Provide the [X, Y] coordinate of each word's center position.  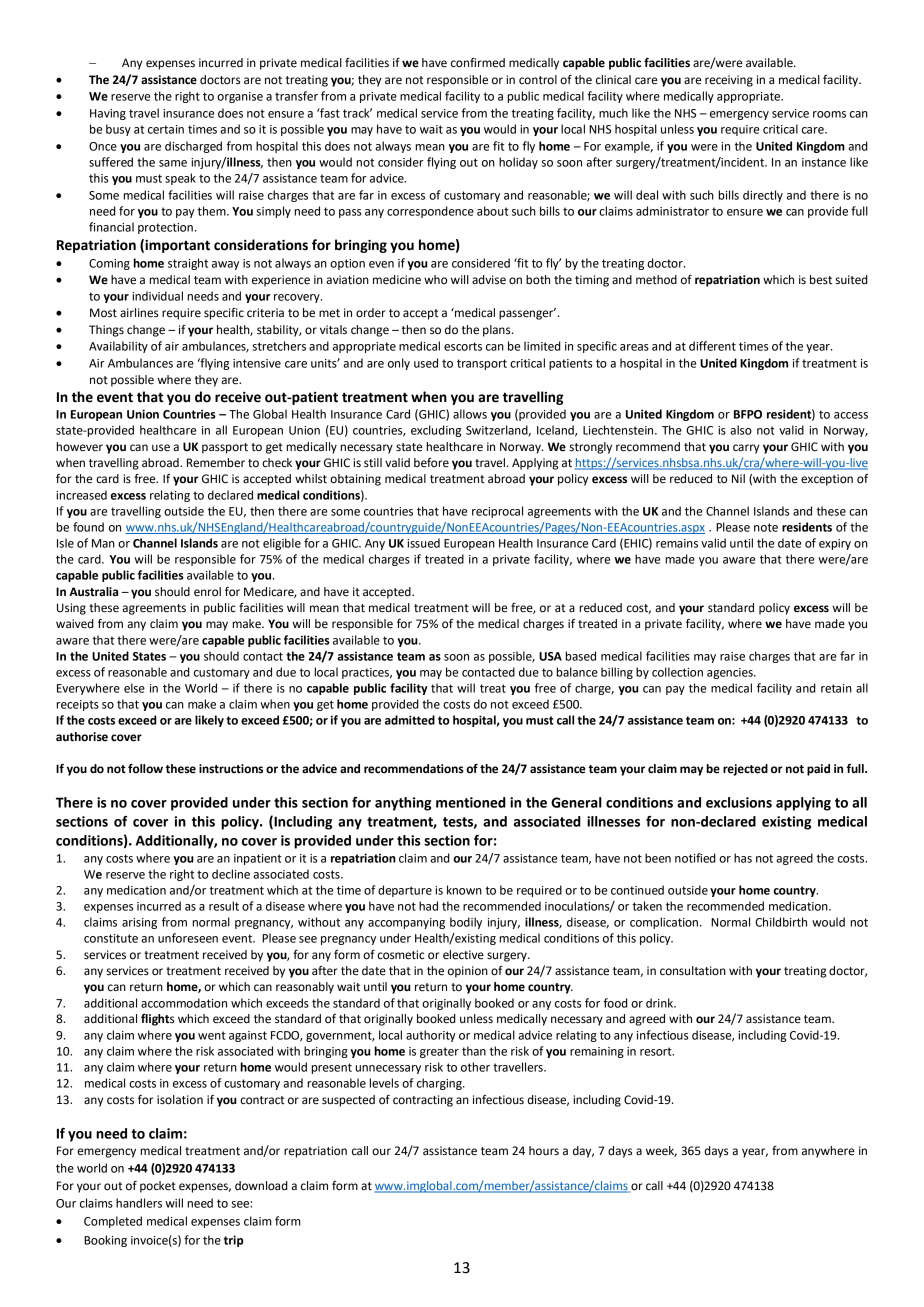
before [431, 463]
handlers [139, 1203]
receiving [729, 81]
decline [231, 874]
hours [544, 1151]
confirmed [478, 63]
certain [166, 129]
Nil [738, 478]
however [80, 447]
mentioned [471, 802]
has [743, 858]
